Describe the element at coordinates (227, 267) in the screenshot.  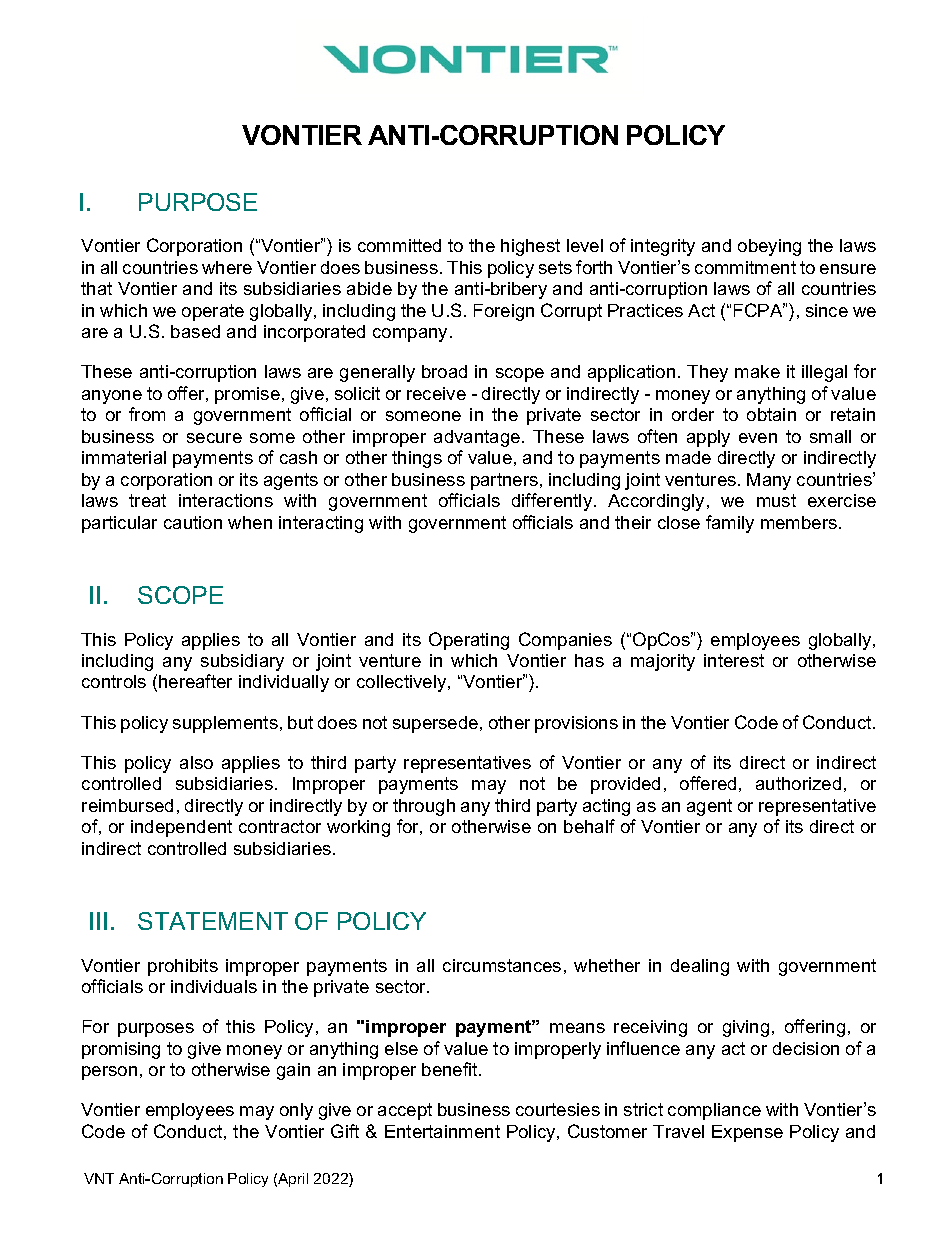
I see `where` at that location.
